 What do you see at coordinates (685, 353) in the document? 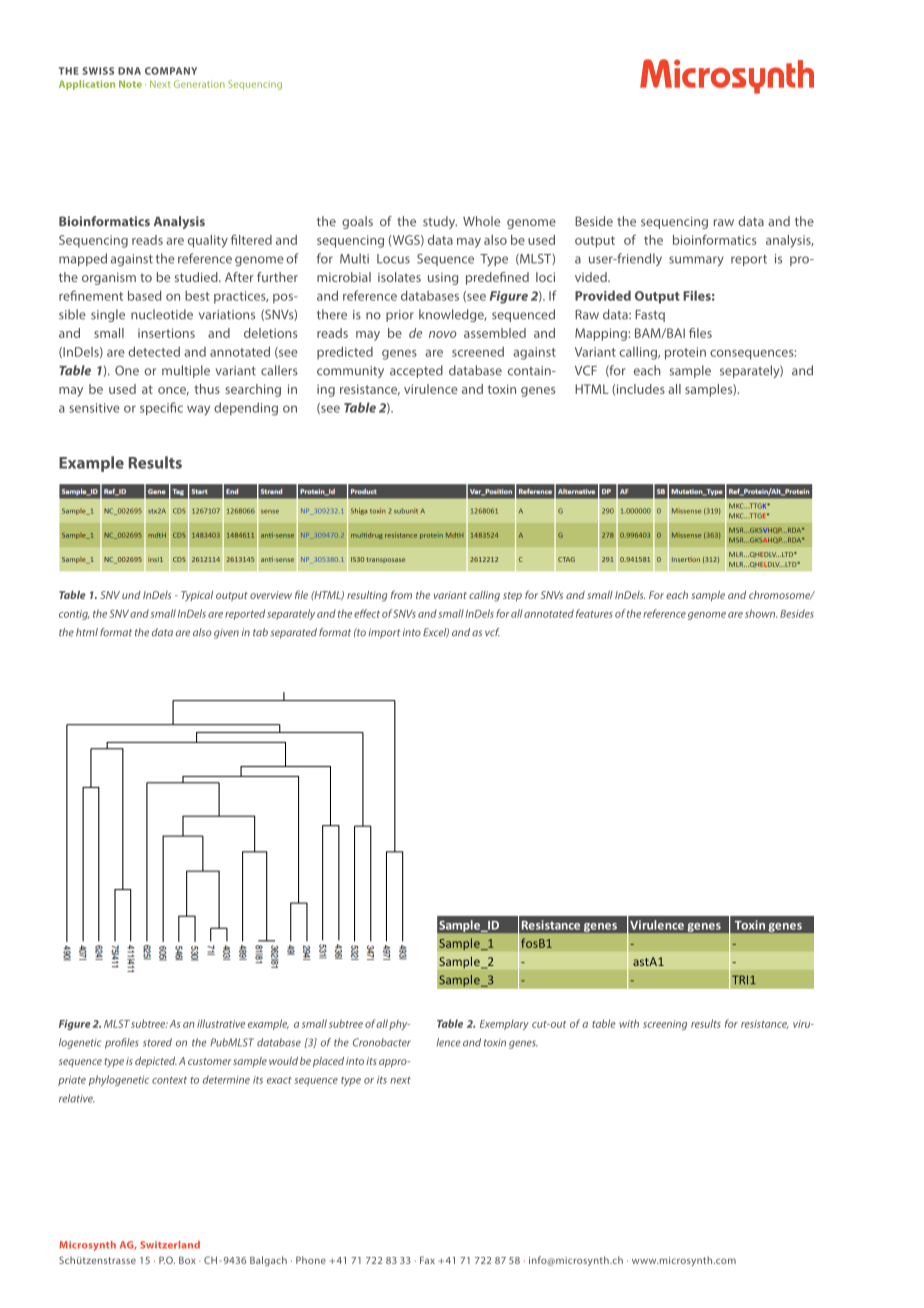
I see `protein` at bounding box center [685, 353].
